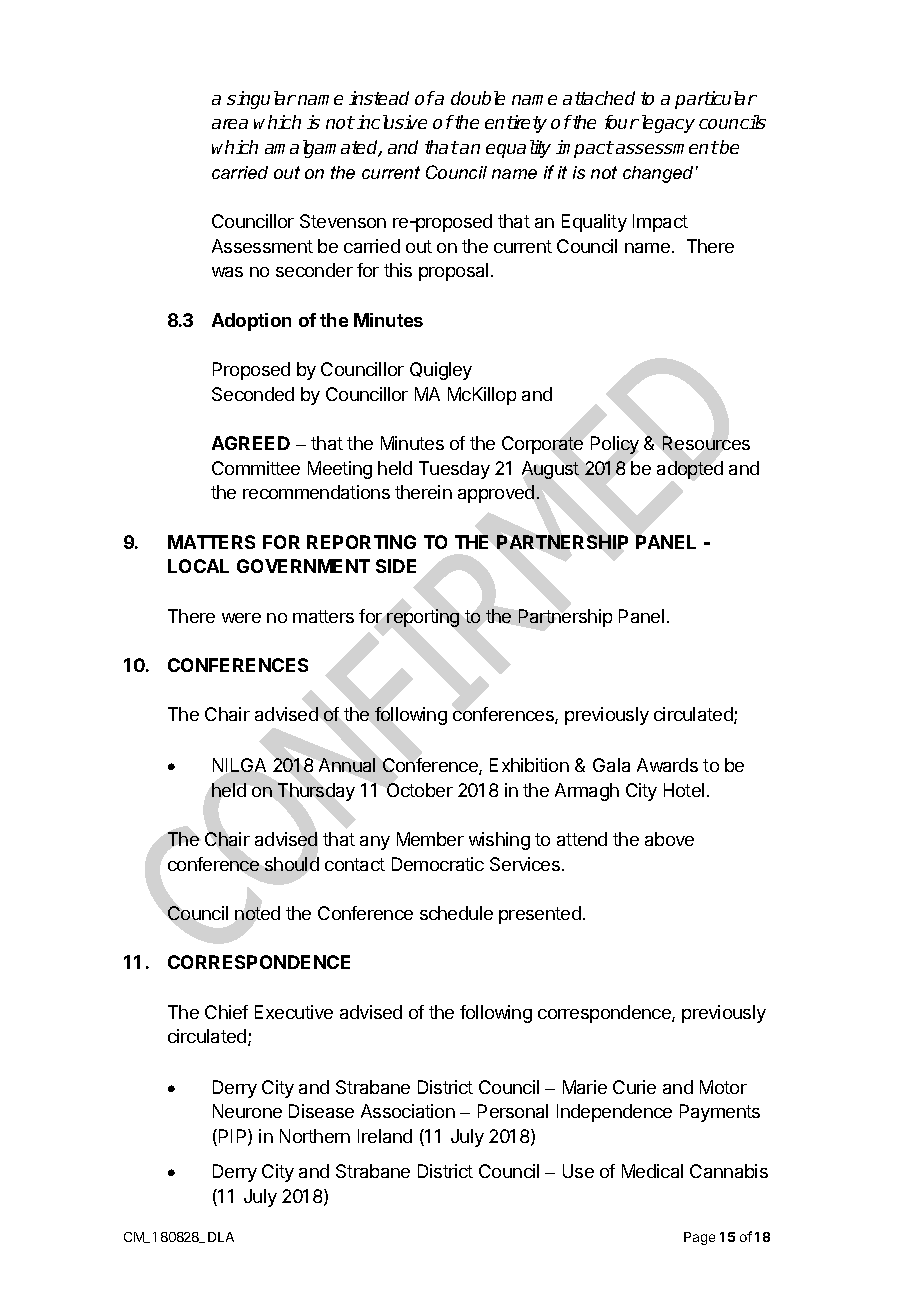 The height and width of the document is (1308, 924). What do you see at coordinates (261, 100) in the document?
I see `singular` at bounding box center [261, 100].
